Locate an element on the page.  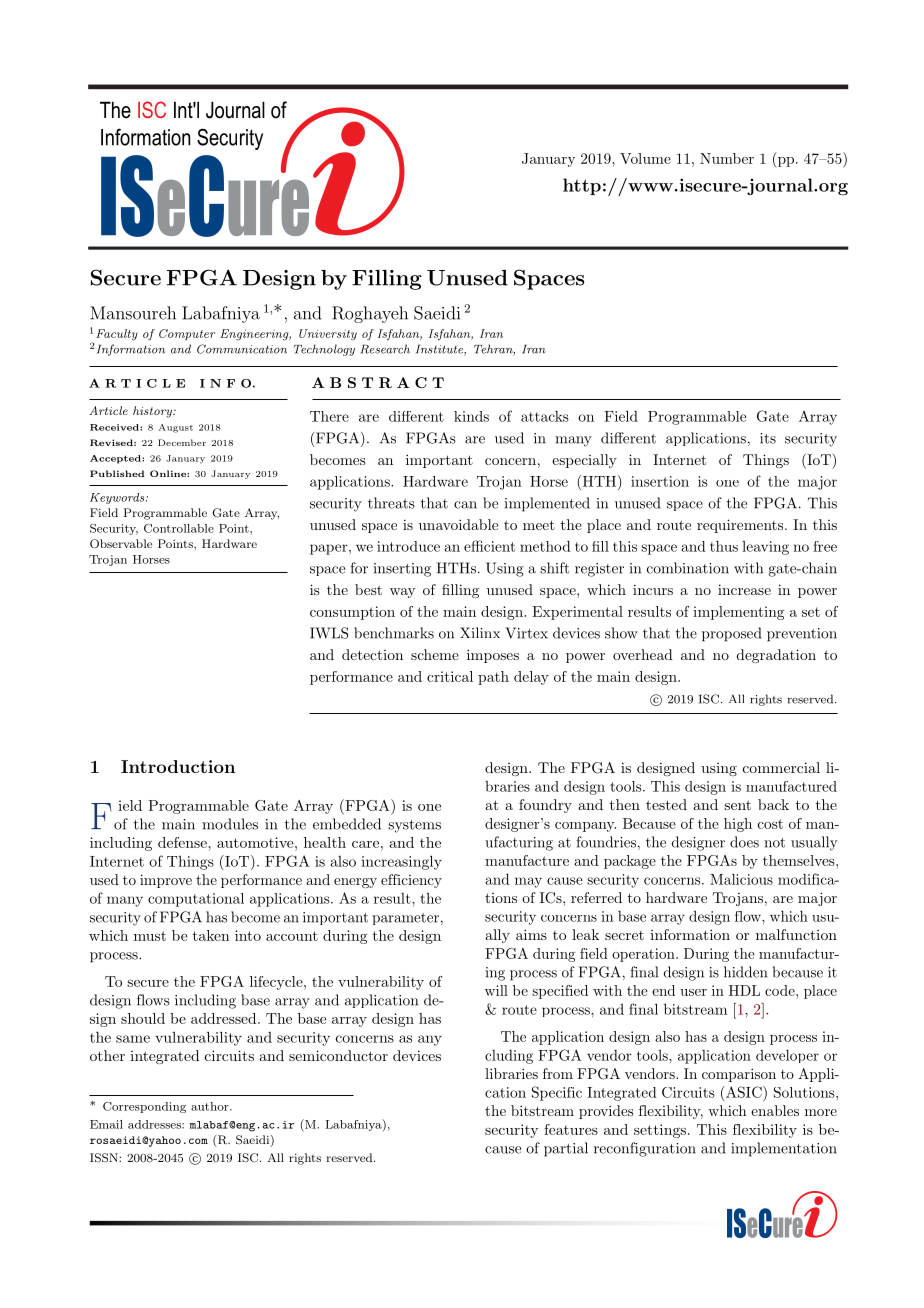
author is located at coordinates (211, 1106).
